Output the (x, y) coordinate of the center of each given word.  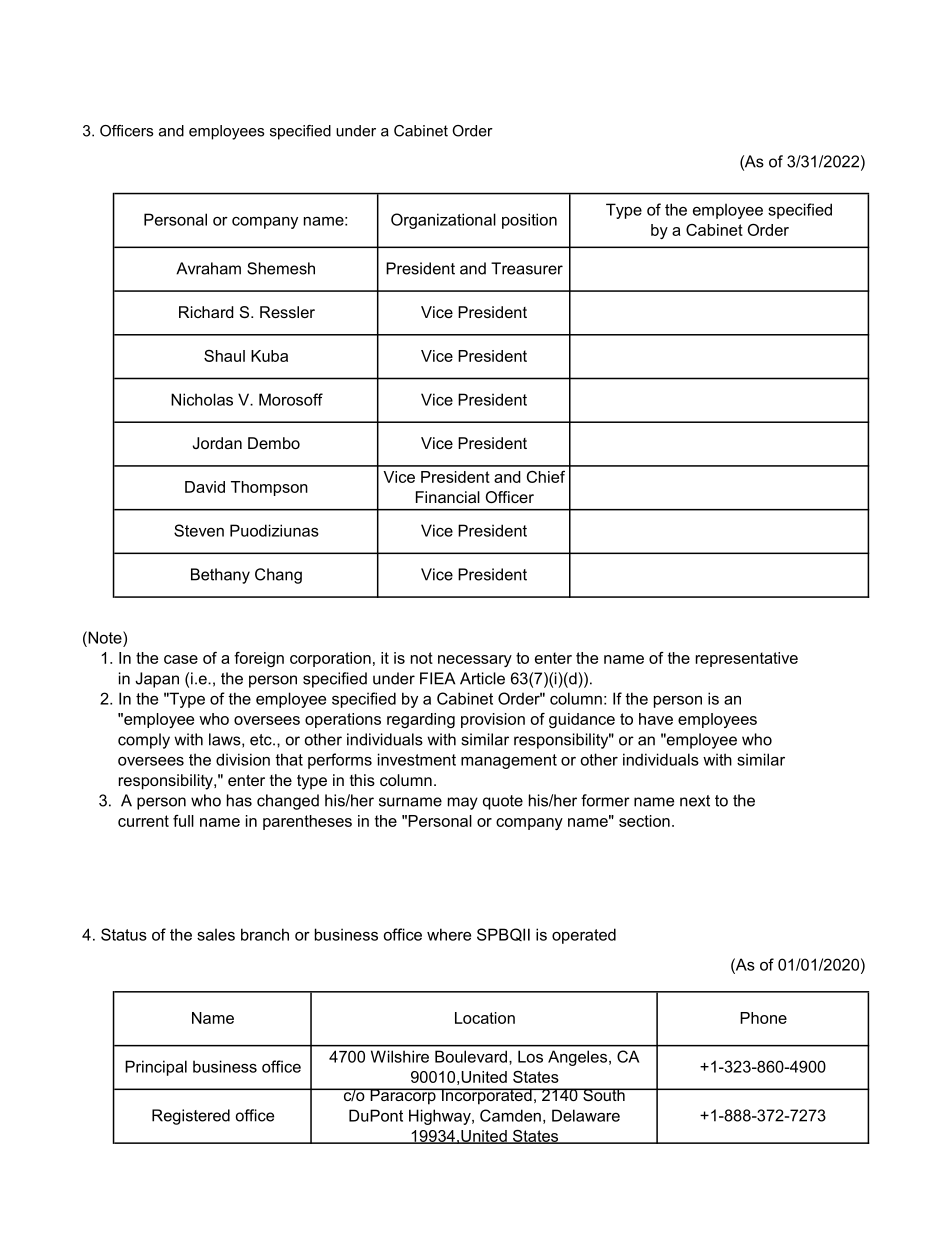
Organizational (443, 221)
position (529, 221)
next (695, 801)
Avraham (208, 268)
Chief (546, 477)
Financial (448, 497)
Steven (199, 530)
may (463, 803)
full (183, 821)
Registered (191, 1117)
